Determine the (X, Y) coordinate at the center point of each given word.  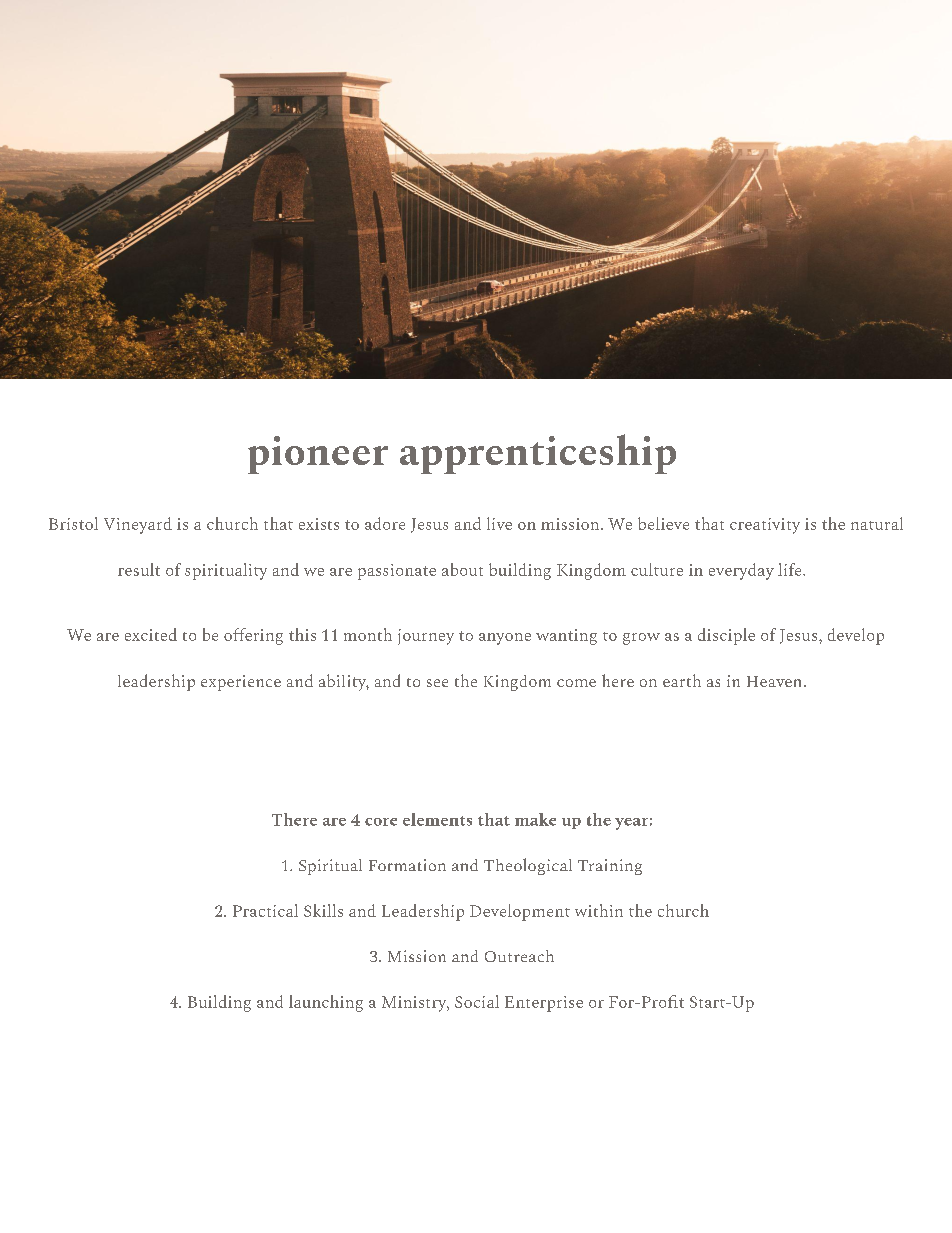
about (462, 569)
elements (437, 819)
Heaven (774, 681)
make (535, 819)
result (139, 569)
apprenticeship (538, 454)
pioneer (318, 455)
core (381, 822)
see (437, 683)
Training (610, 867)
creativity (765, 526)
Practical (265, 910)
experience (241, 683)
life (791, 569)
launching (326, 1003)
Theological (528, 866)
